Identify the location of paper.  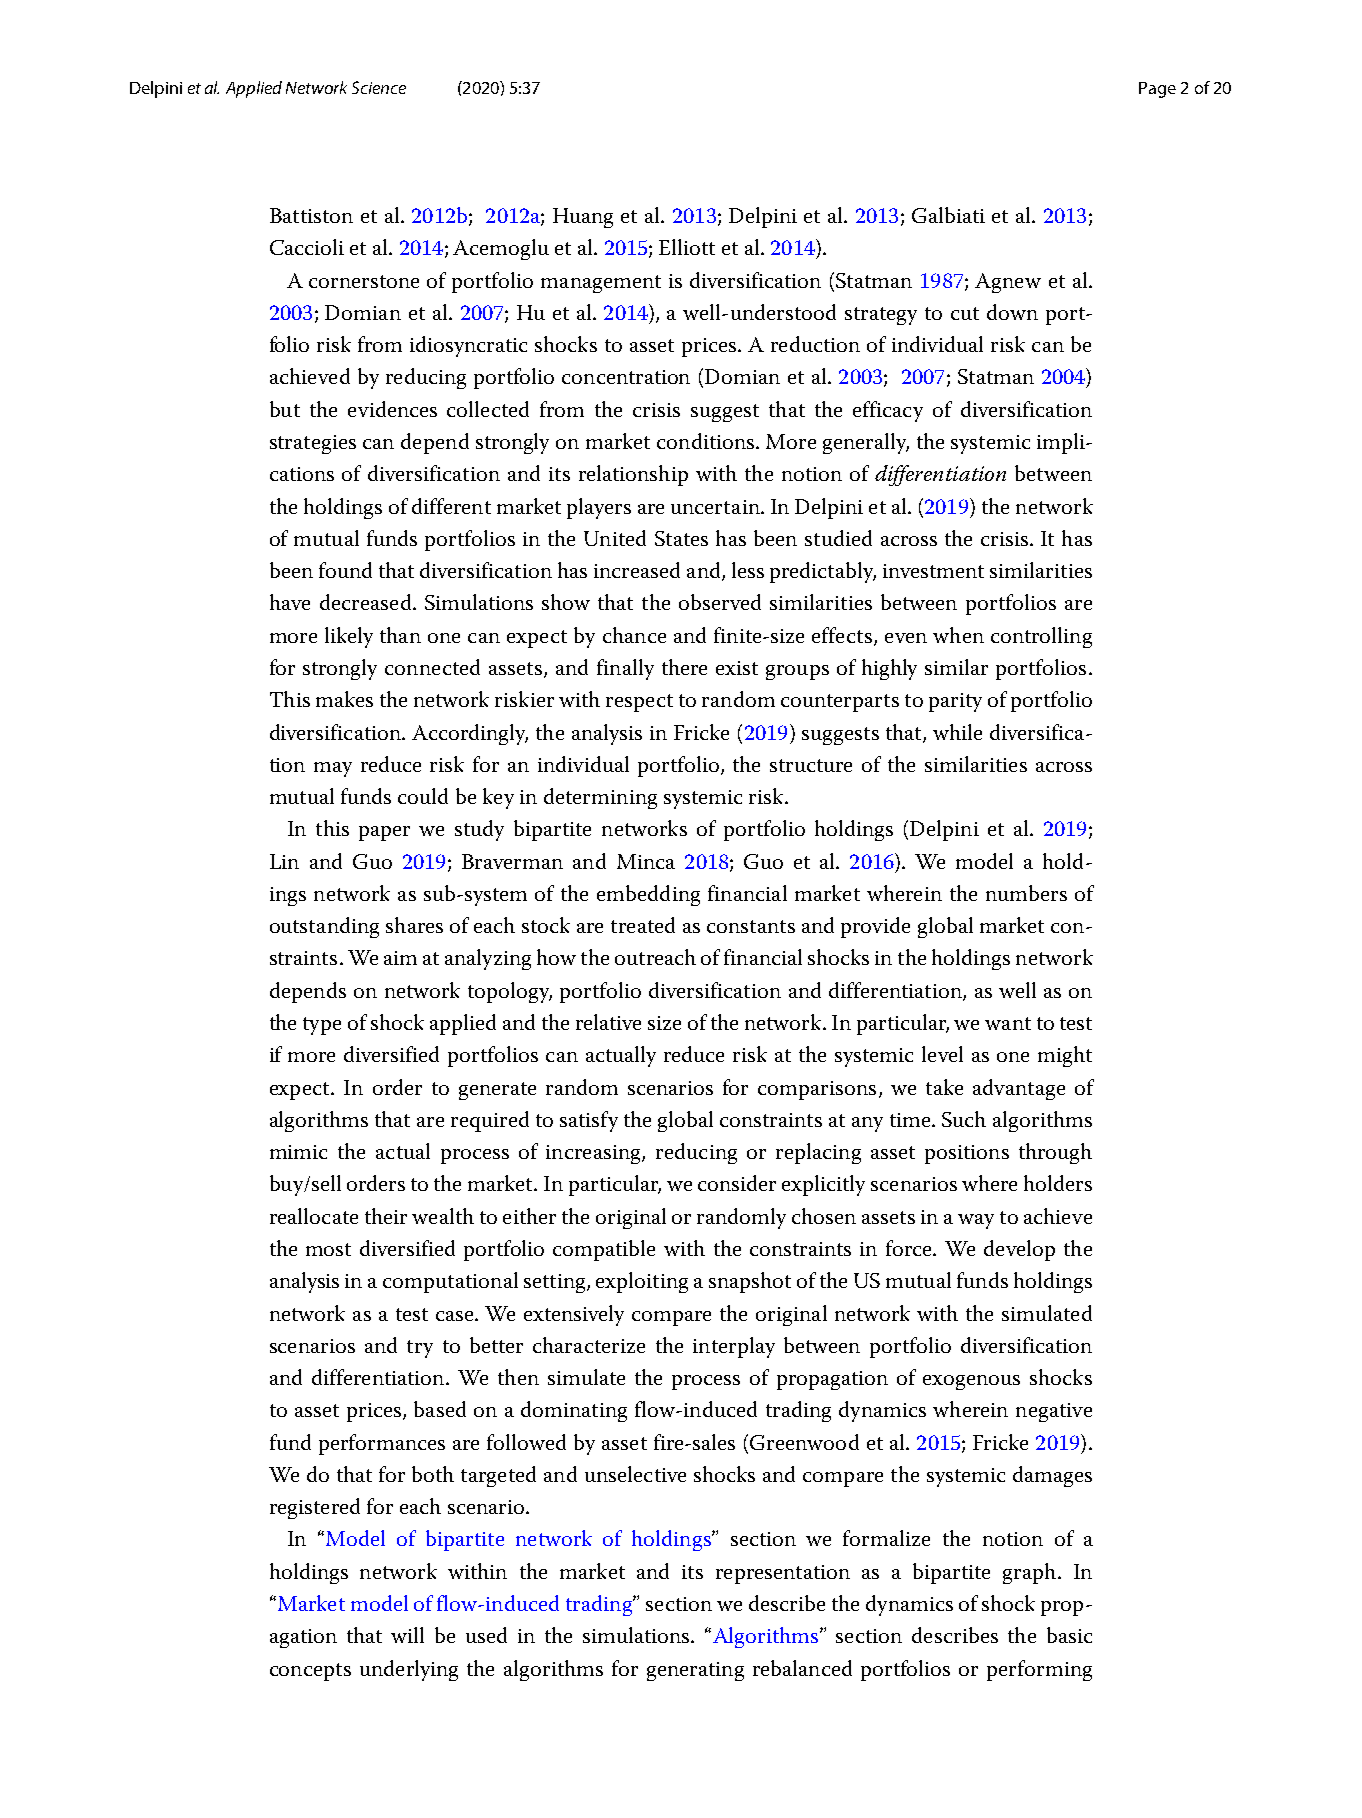
(384, 833).
